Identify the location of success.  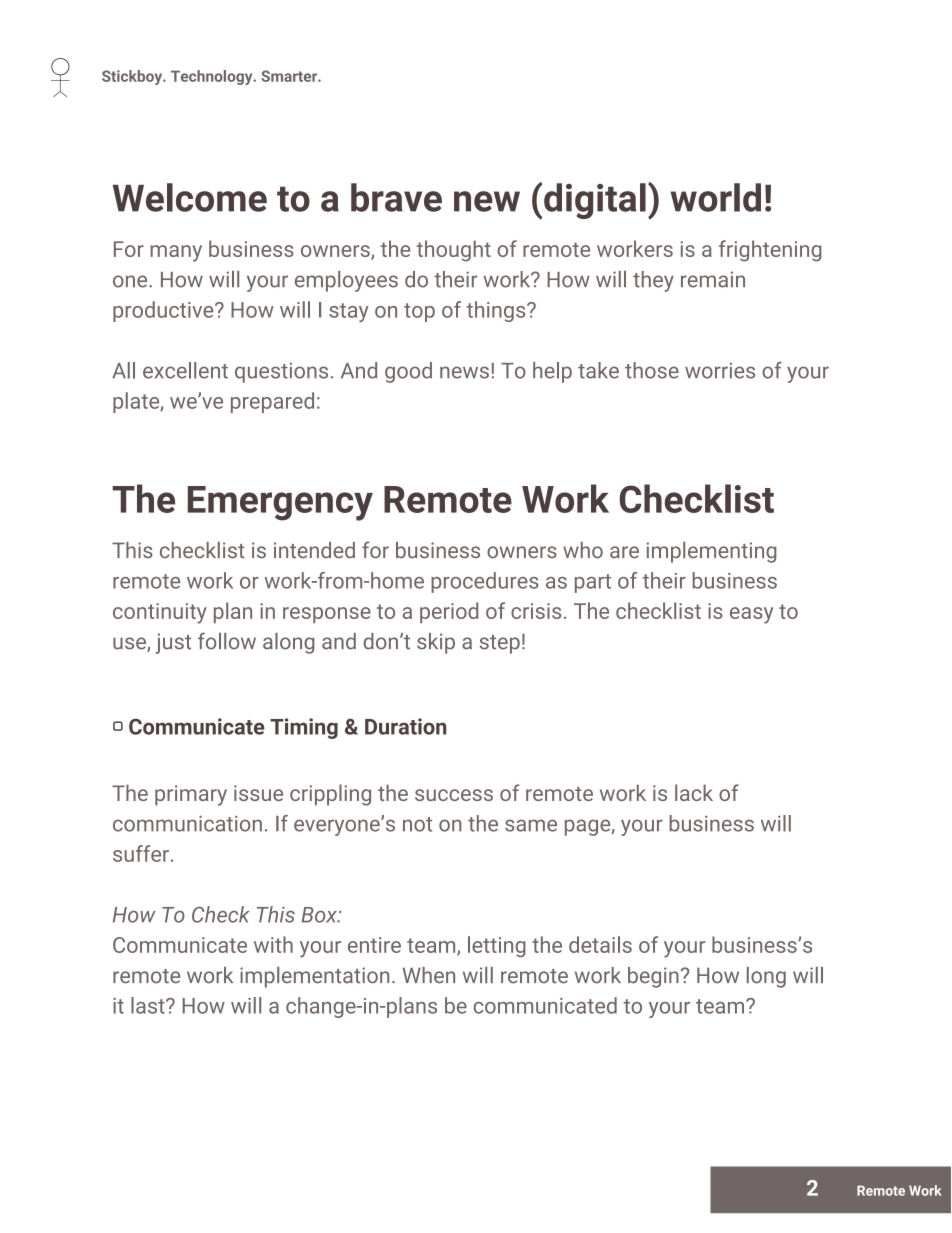
(454, 795).
